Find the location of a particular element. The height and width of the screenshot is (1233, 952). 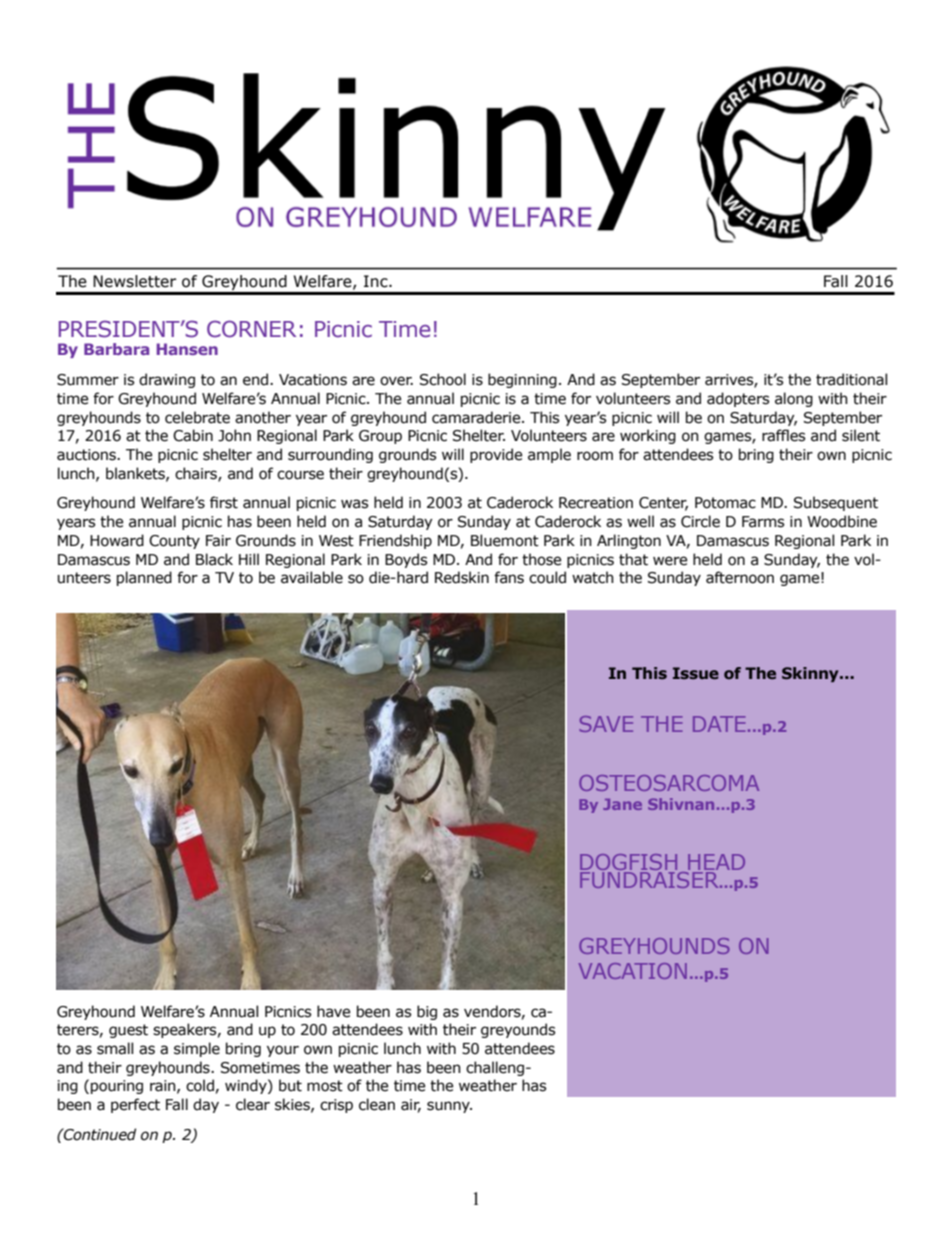

have is located at coordinates (334, 1011).
